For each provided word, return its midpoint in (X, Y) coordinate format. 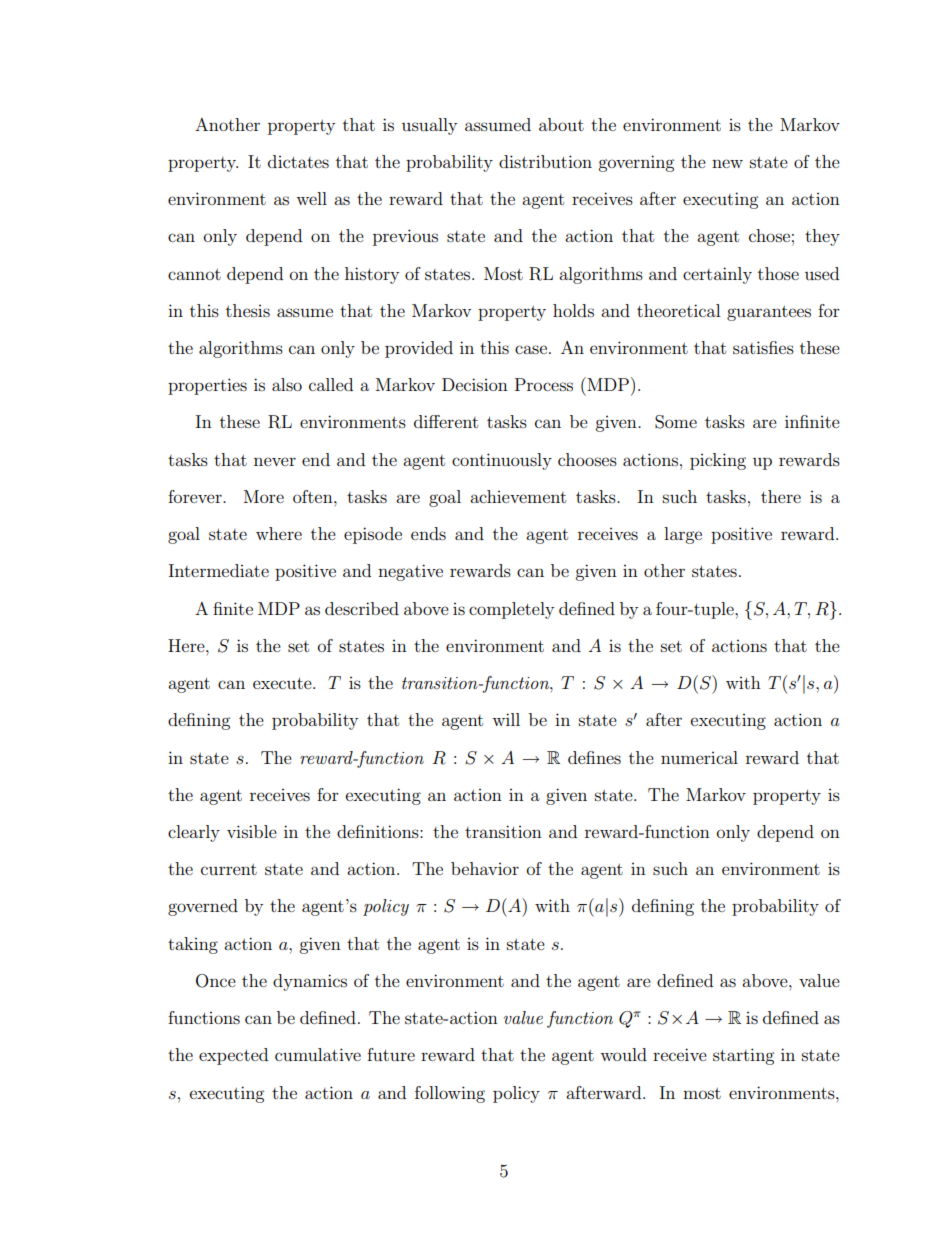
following (450, 1094)
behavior (485, 868)
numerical (699, 757)
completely (511, 610)
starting (743, 1056)
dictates (298, 161)
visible (252, 831)
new (727, 163)
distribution (545, 161)
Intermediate (218, 570)
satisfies (763, 347)
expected (233, 1056)
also (287, 384)
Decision (475, 384)
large (683, 535)
